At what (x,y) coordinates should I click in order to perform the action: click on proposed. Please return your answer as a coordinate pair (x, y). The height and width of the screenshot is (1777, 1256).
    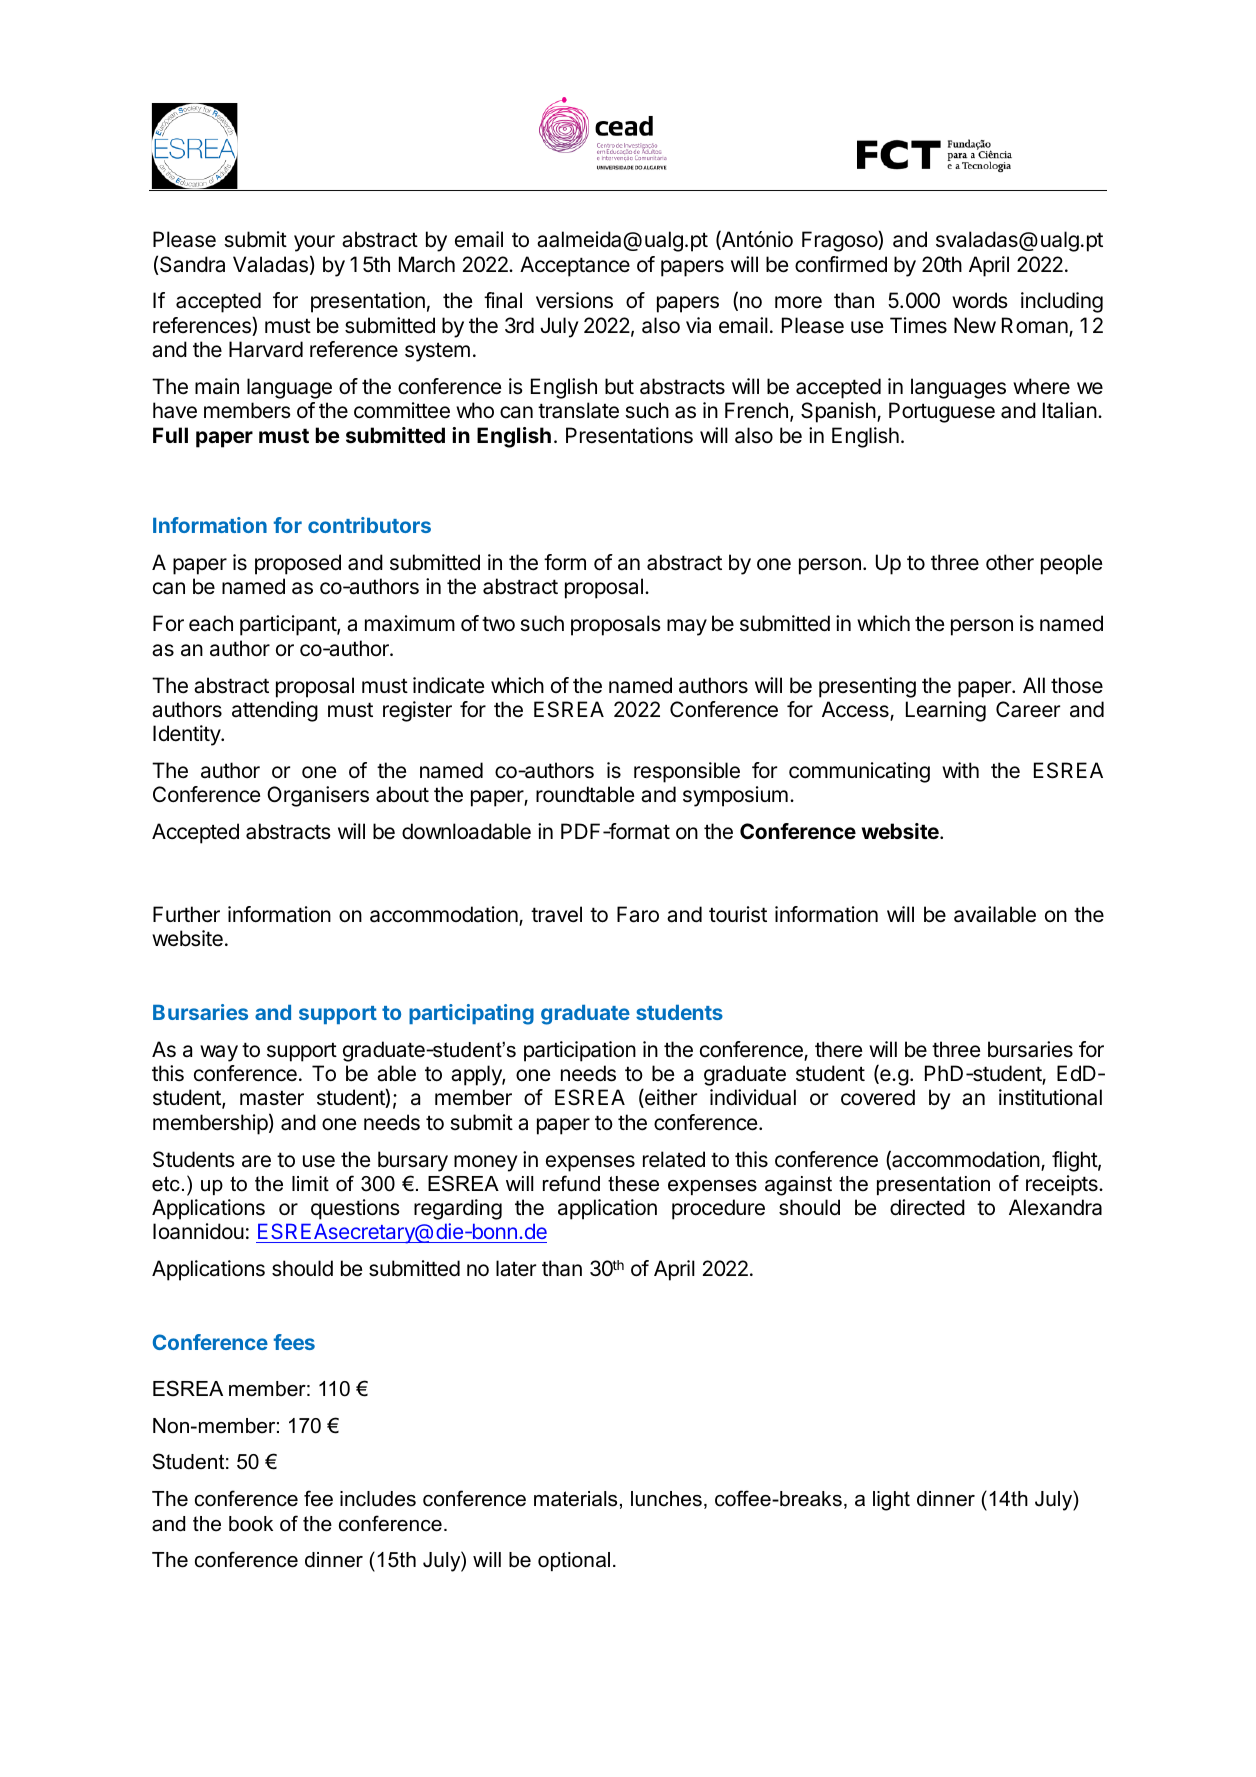
    Looking at the image, I should click on (298, 564).
